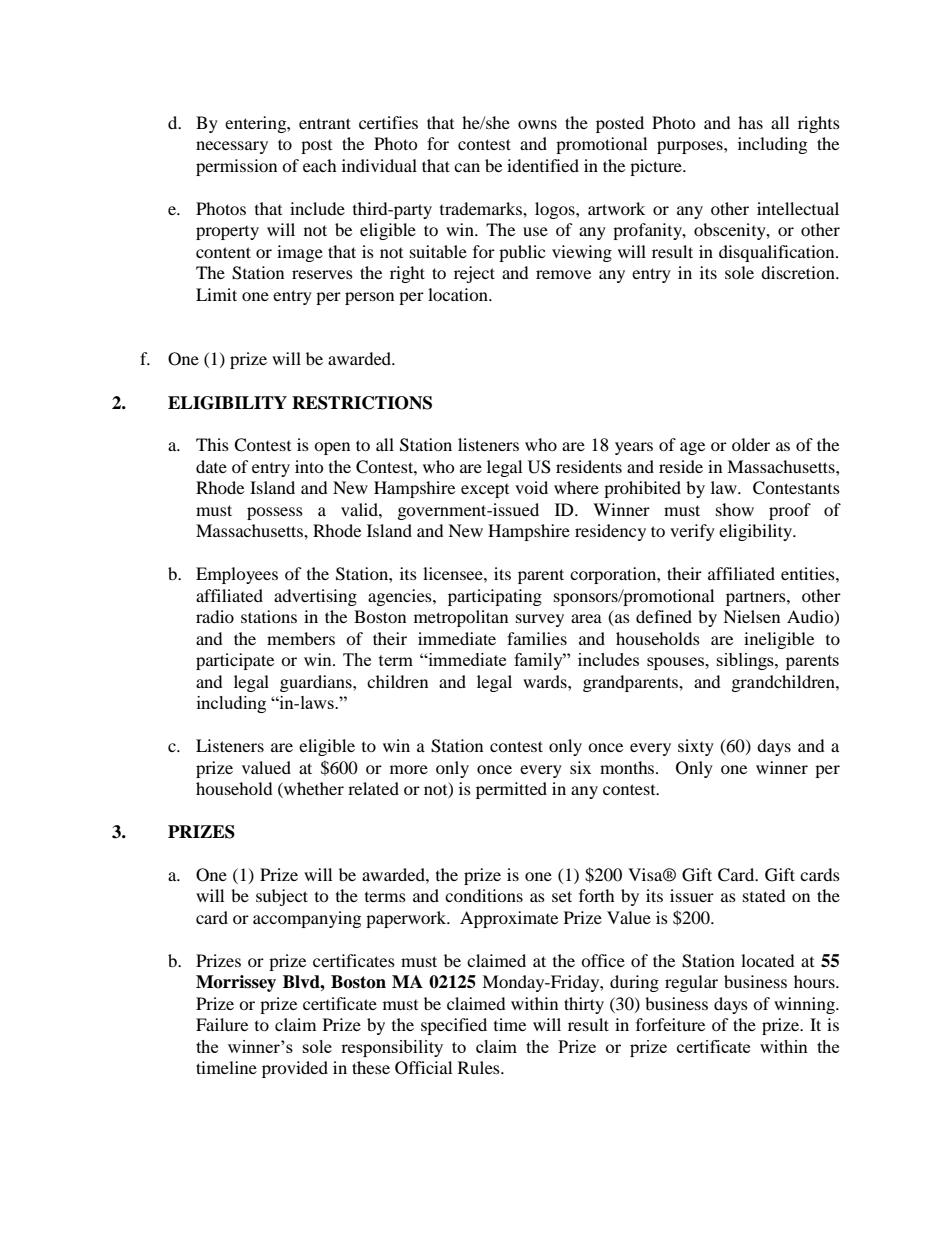 The height and width of the page is (1233, 952). Describe the element at coordinates (480, 1067) in the page. I see `Rules` at that location.
